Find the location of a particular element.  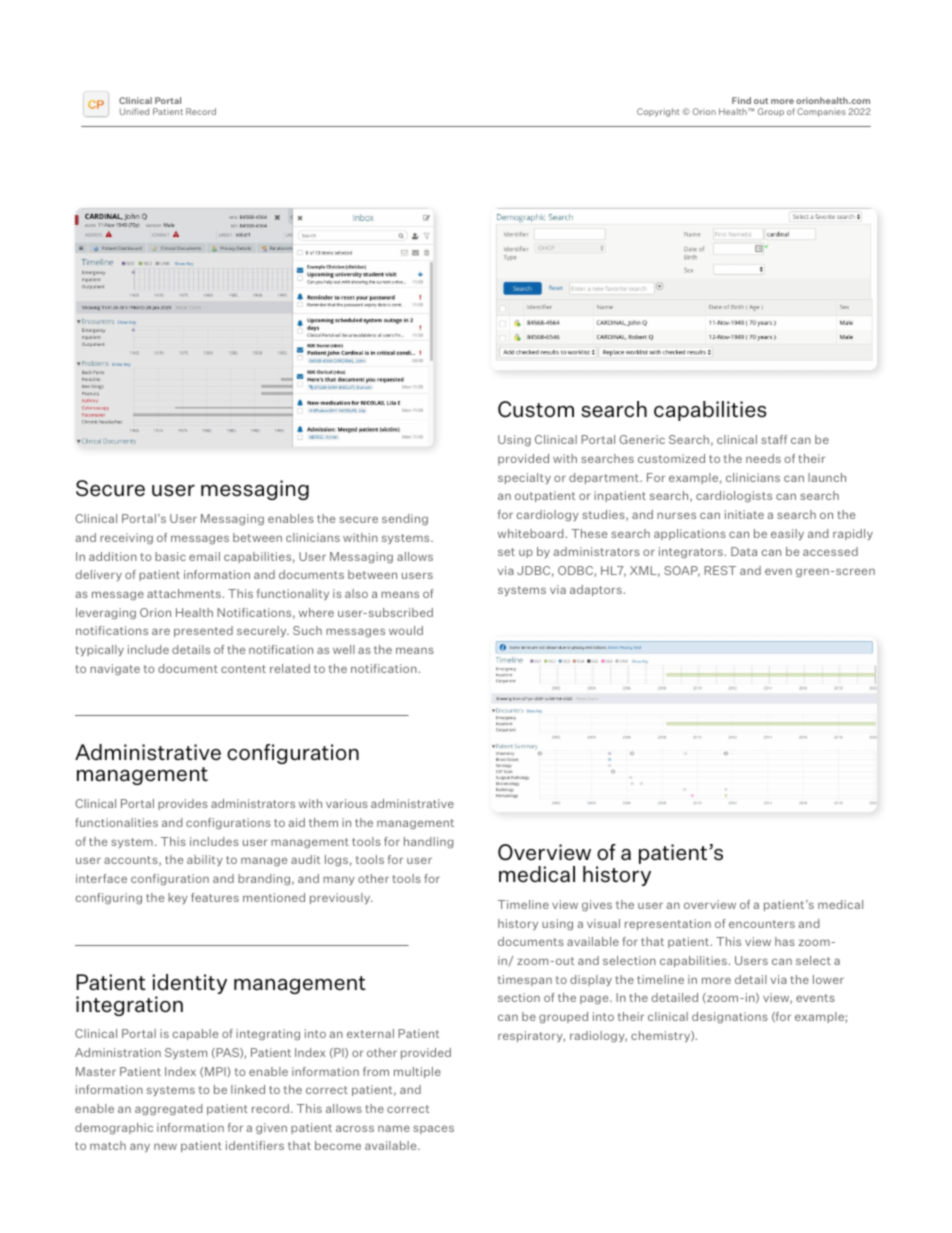

spaces is located at coordinates (433, 1129).
